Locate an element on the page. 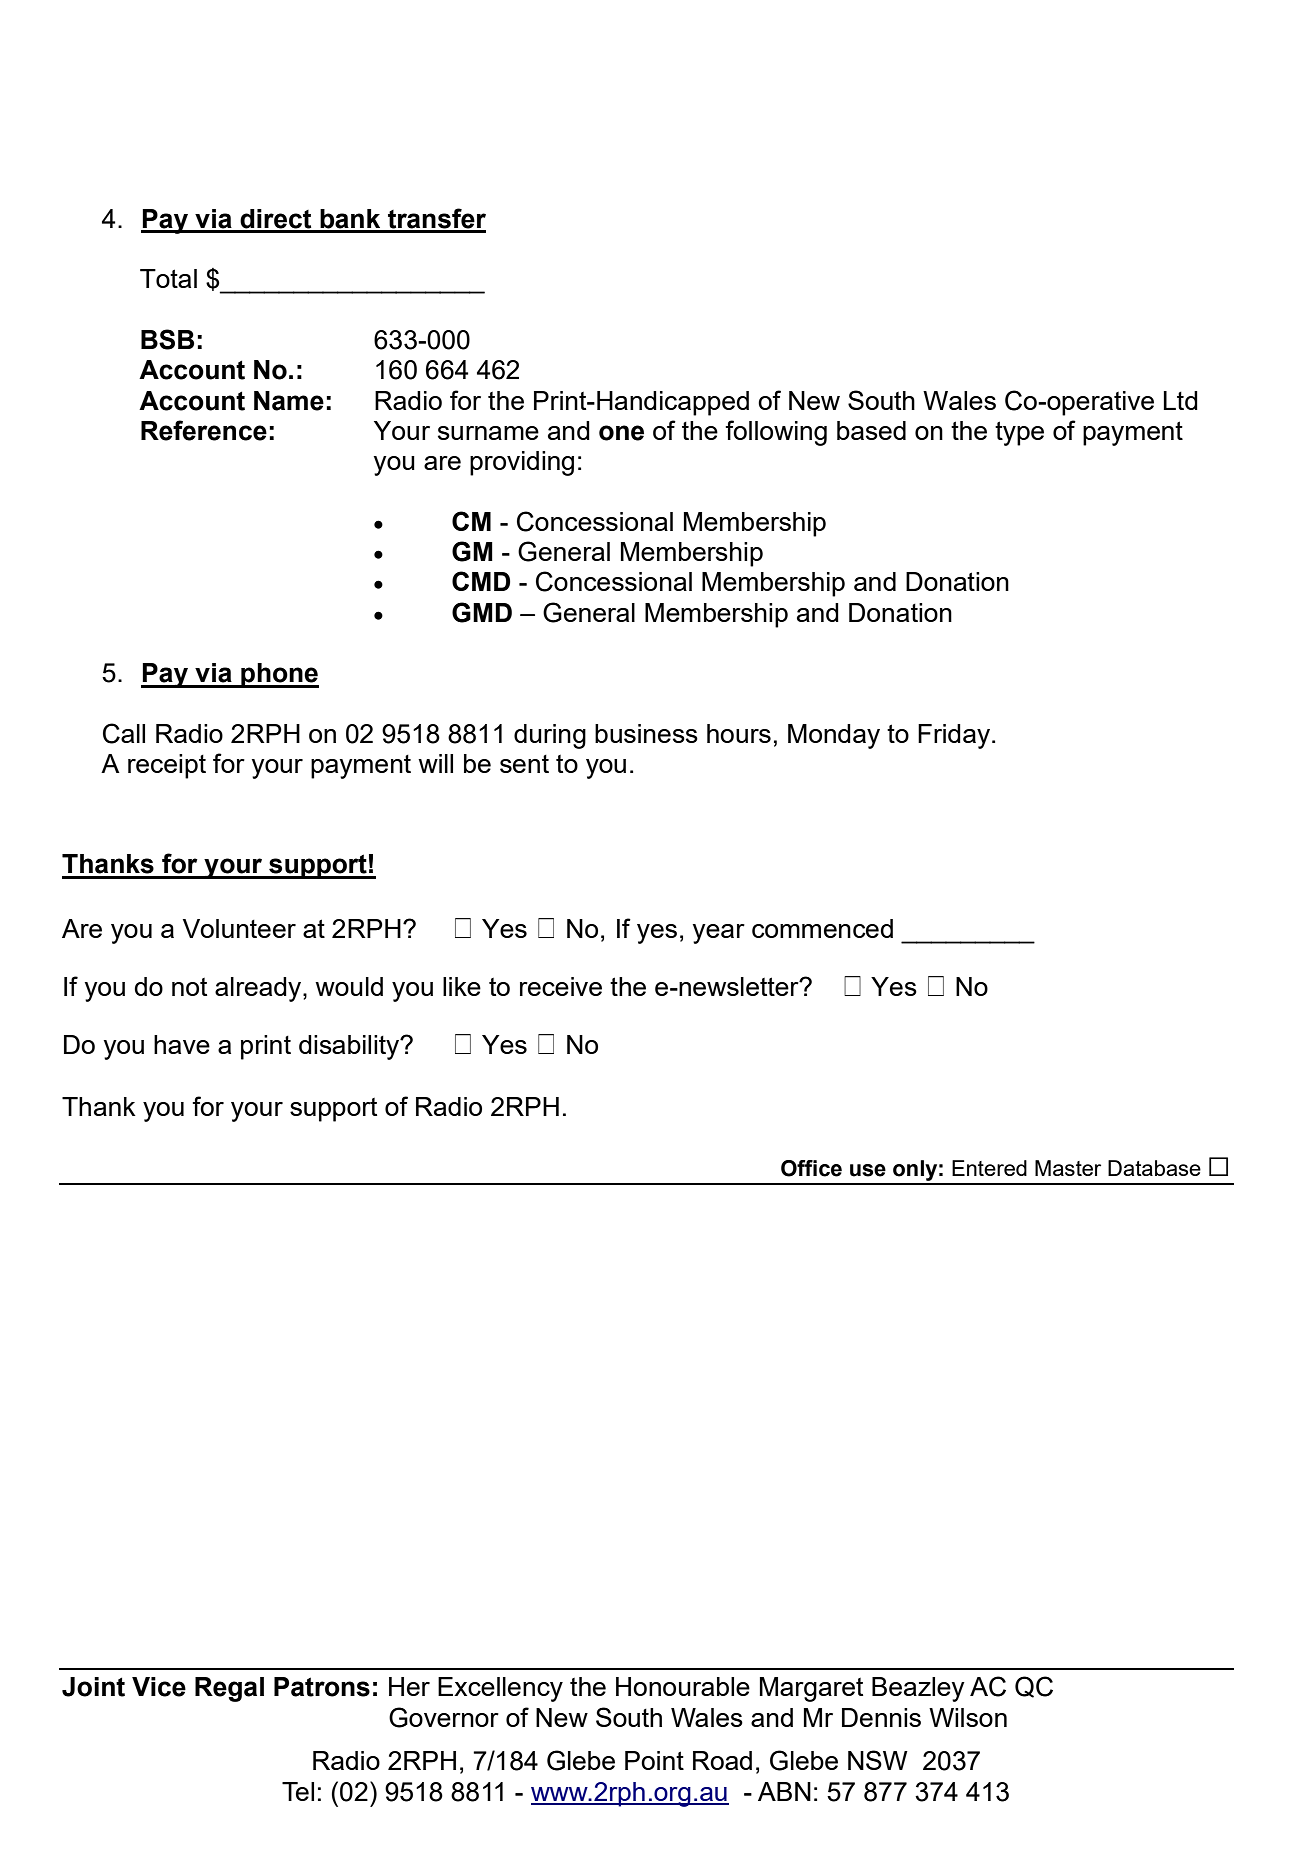 This document has height=1849, width=1308. receive is located at coordinates (561, 986).
